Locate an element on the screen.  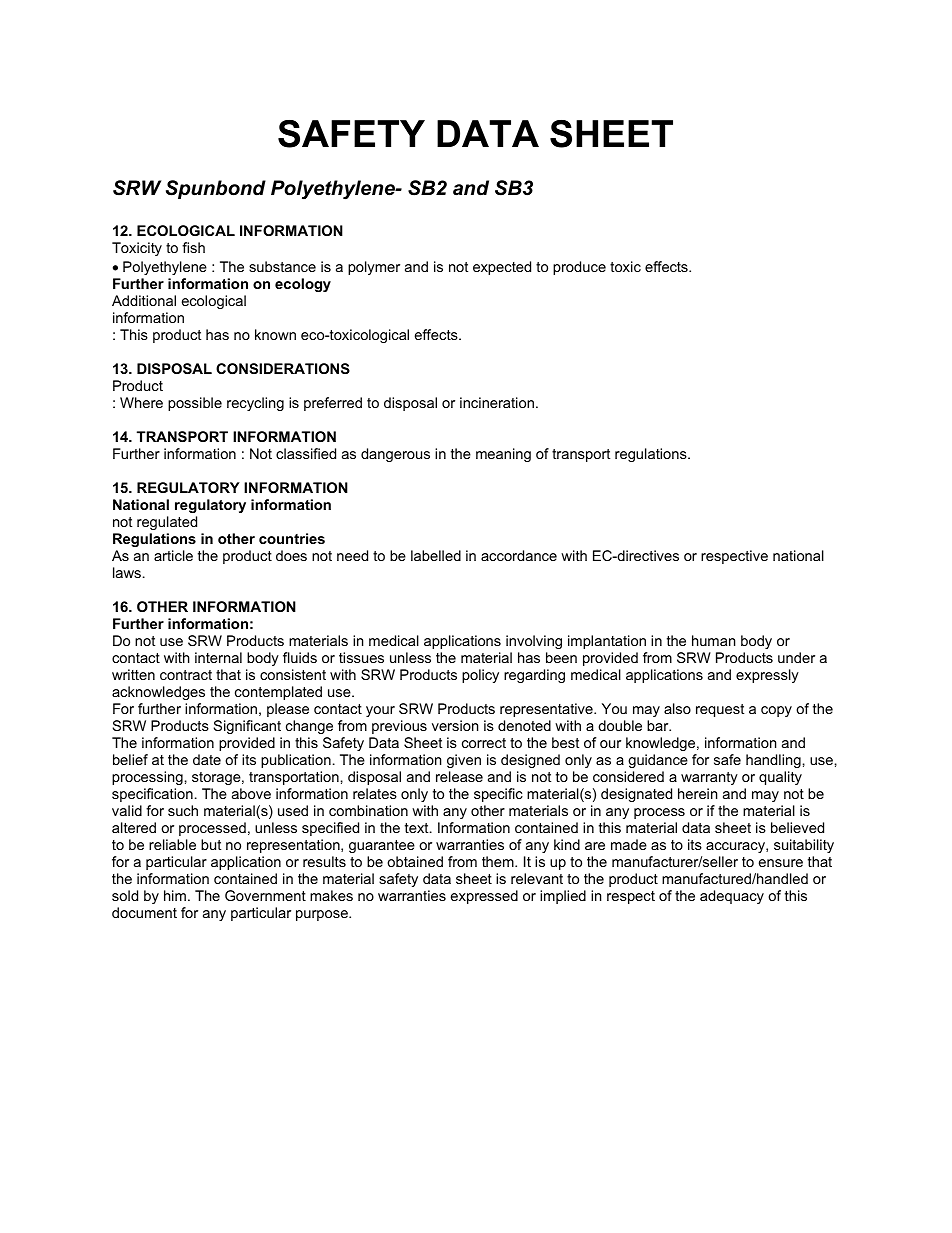
expressly is located at coordinates (767, 676).
